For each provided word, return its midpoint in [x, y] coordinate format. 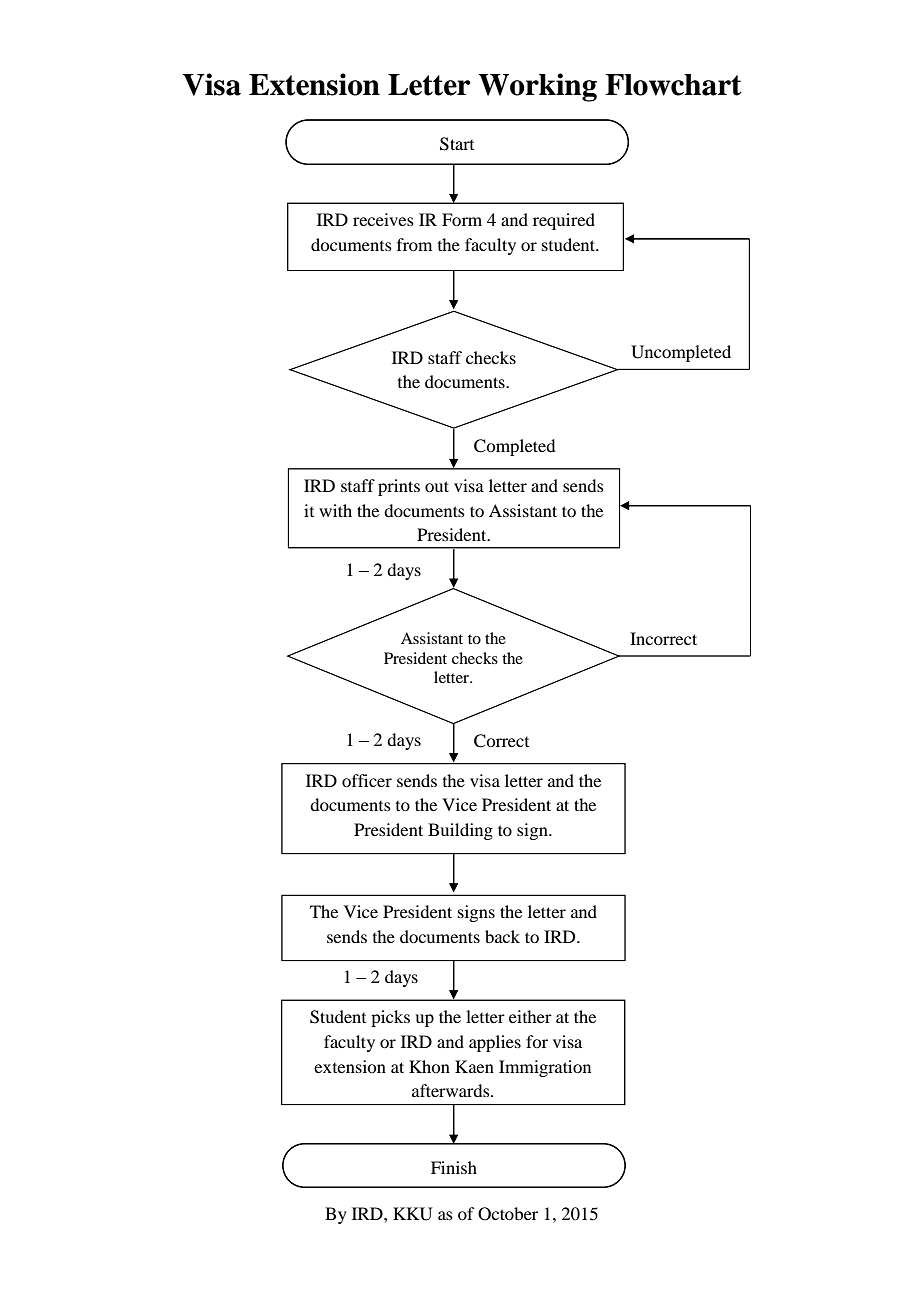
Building [460, 831]
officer [367, 780]
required [564, 221]
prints [399, 487]
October [508, 1214]
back [502, 936]
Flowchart [673, 85]
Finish [454, 1167]
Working [537, 87]
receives [383, 219]
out [437, 486]
